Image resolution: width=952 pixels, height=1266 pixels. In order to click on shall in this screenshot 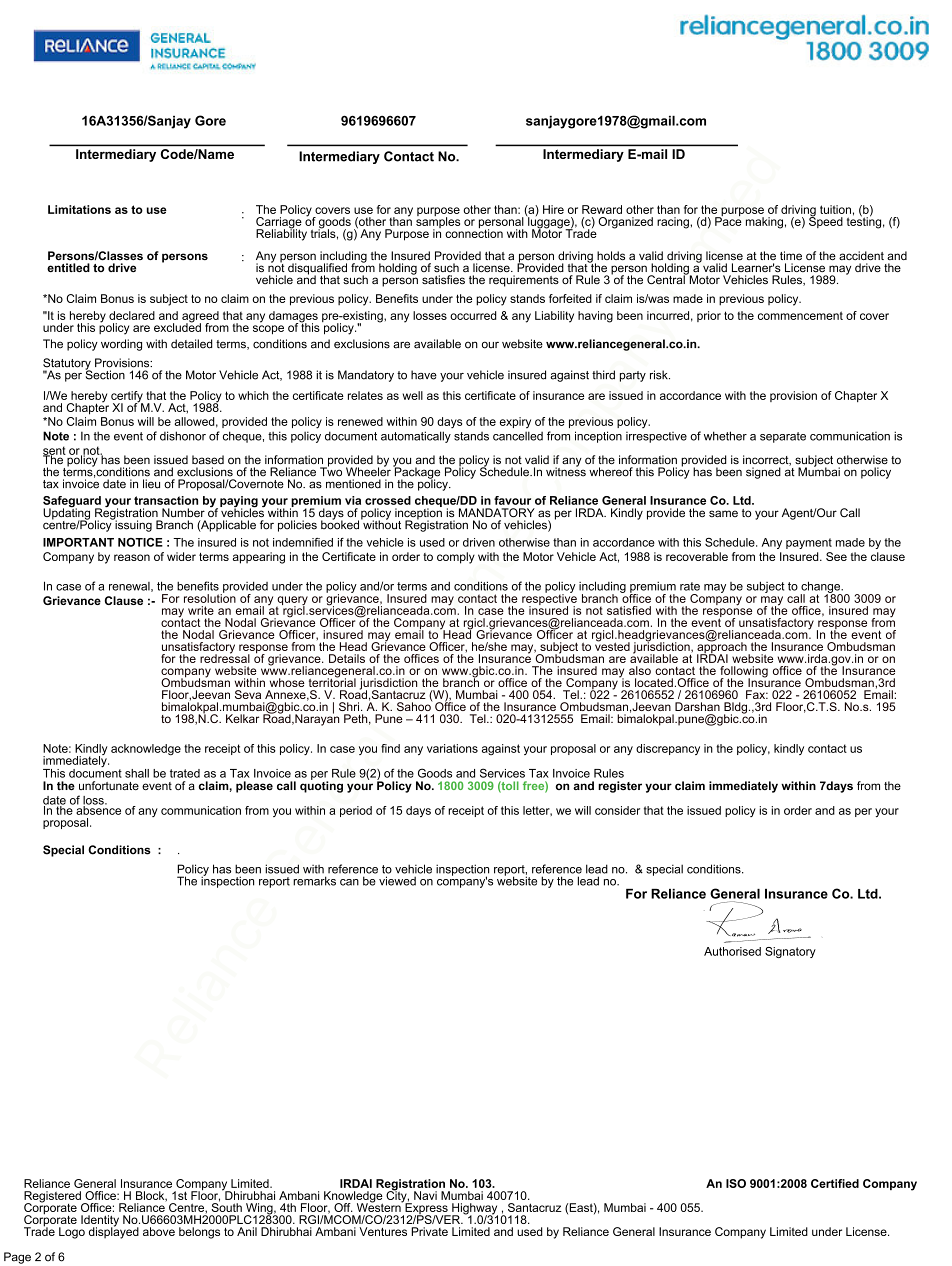, I will do `click(137, 773)`.
